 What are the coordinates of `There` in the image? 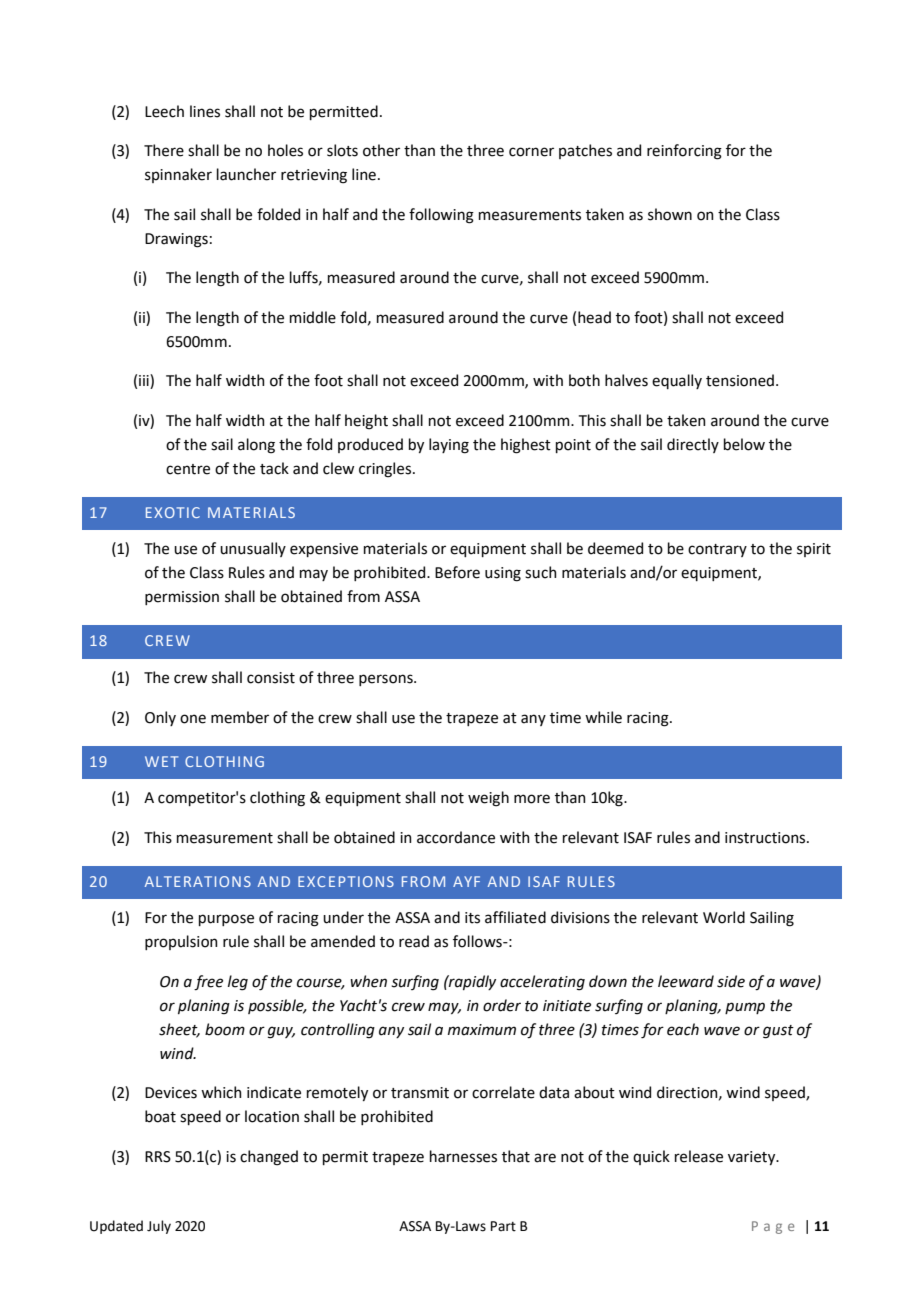 It's located at (164, 150).
